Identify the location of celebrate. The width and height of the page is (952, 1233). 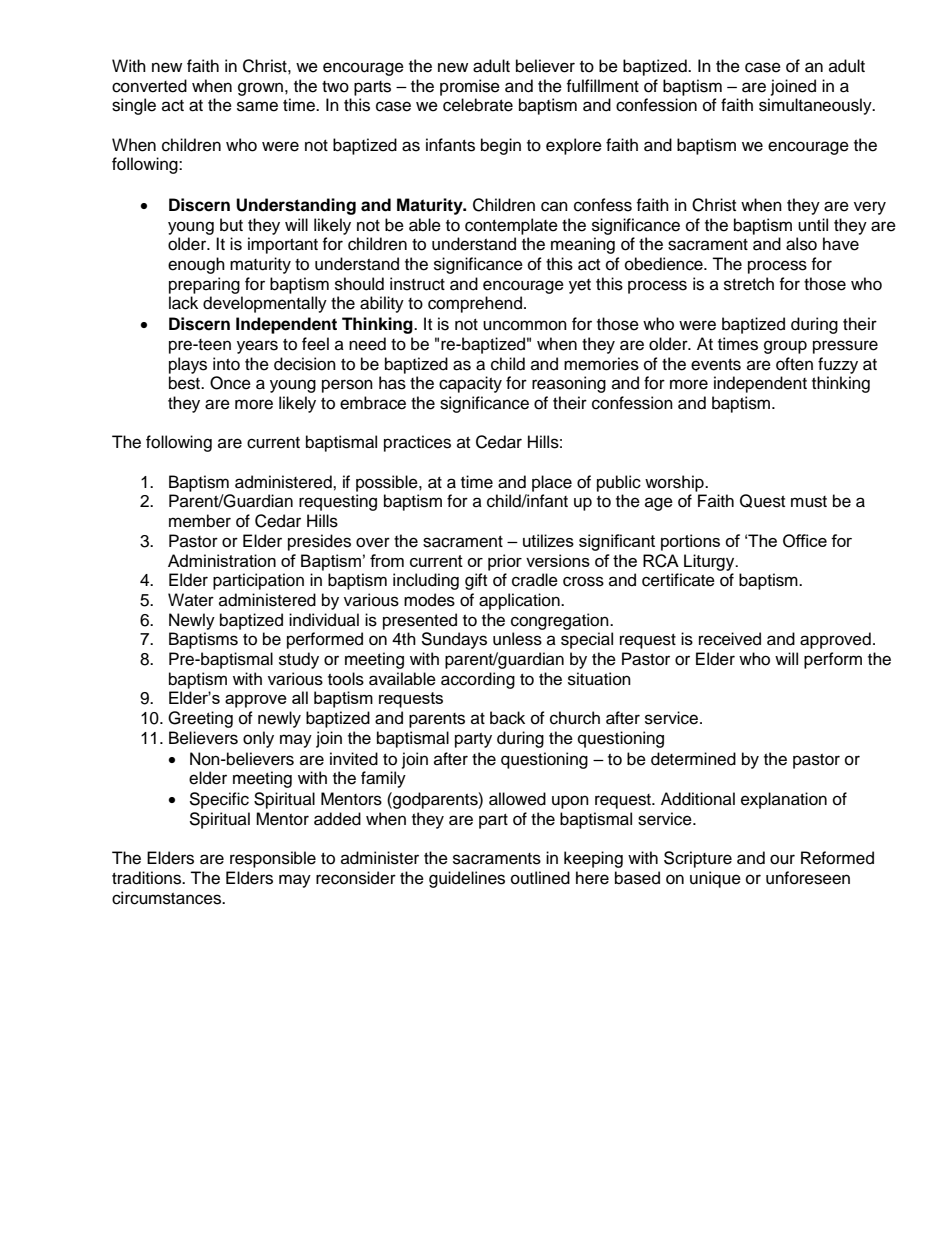
(478, 105).
